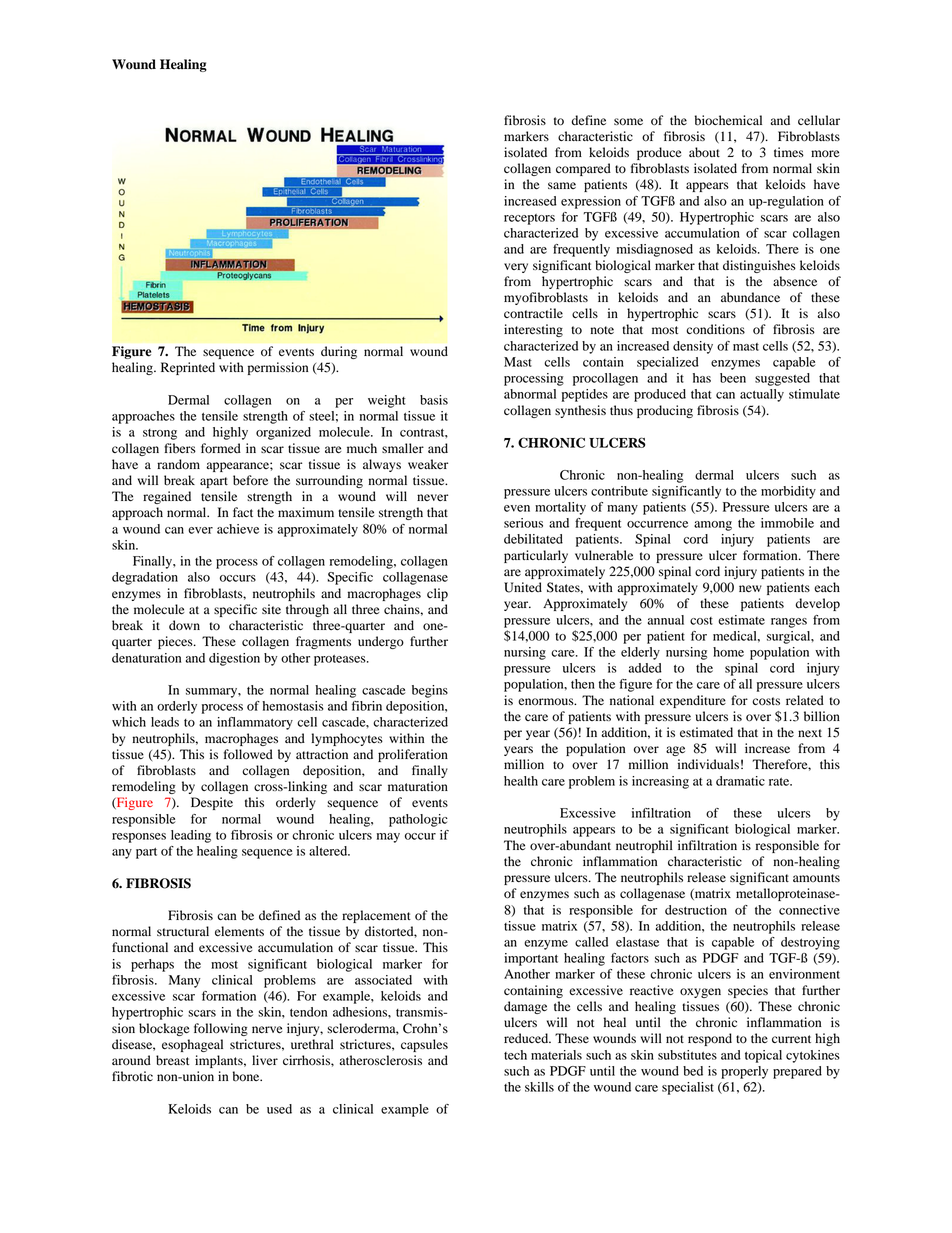 Image resolution: width=952 pixels, height=1233 pixels. I want to click on breast, so click(172, 1060).
